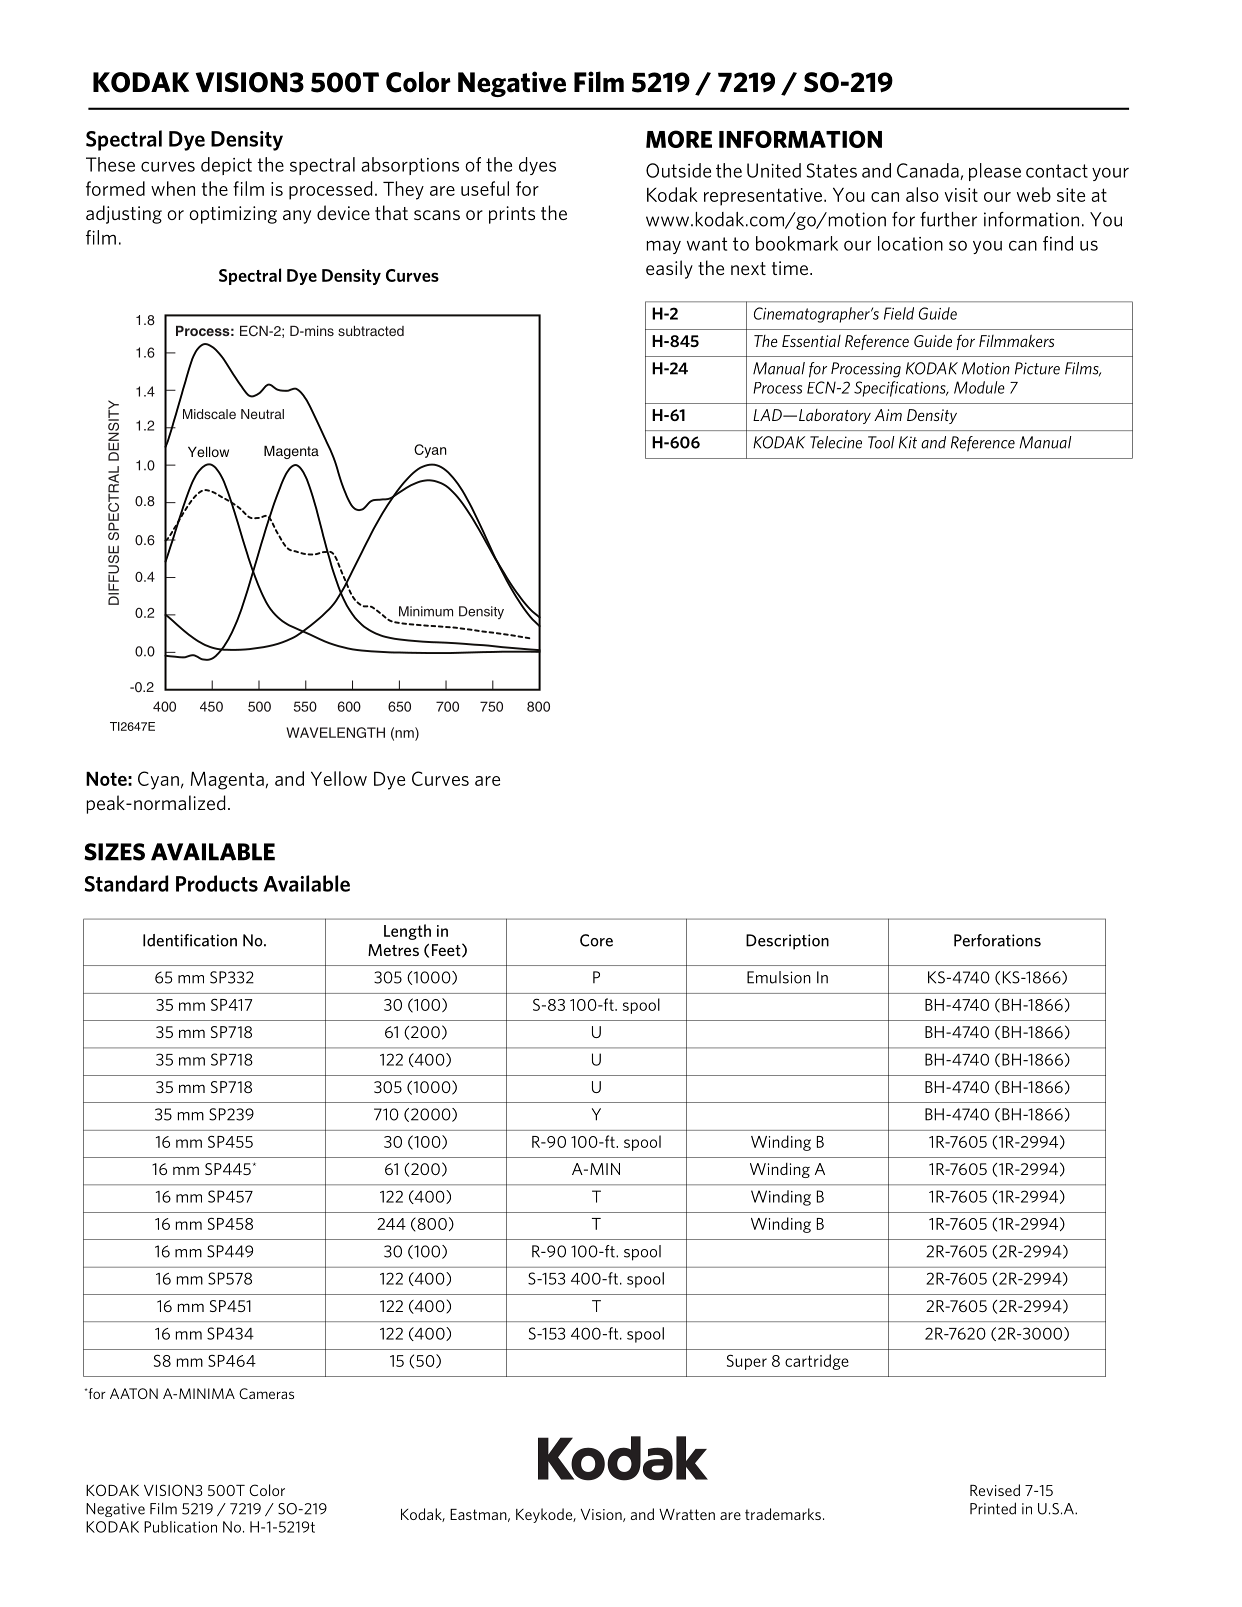 The image size is (1242, 1607). Describe the element at coordinates (779, 977) in the page. I see `Emulsion` at that location.
